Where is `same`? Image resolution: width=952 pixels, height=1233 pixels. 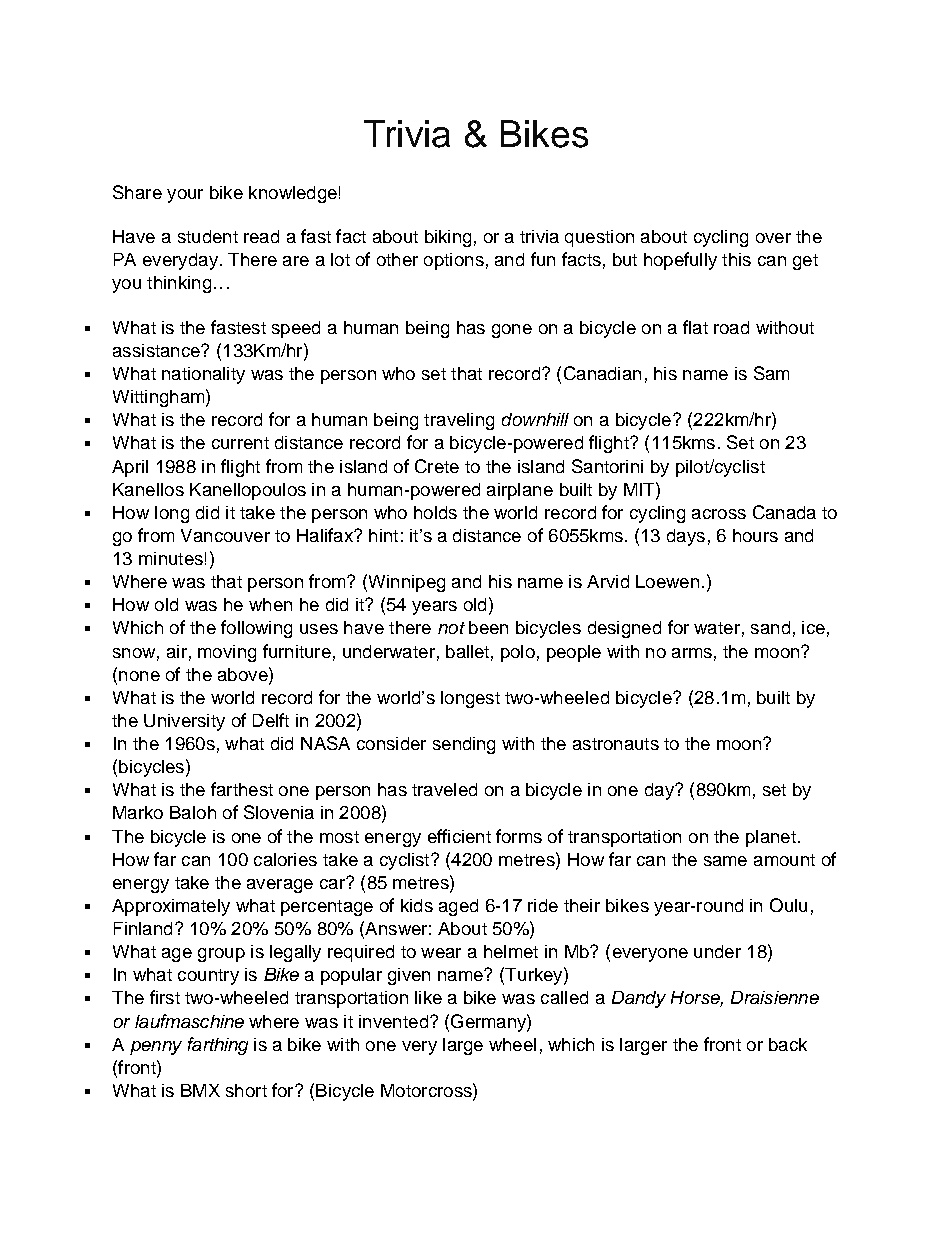 same is located at coordinates (725, 861).
